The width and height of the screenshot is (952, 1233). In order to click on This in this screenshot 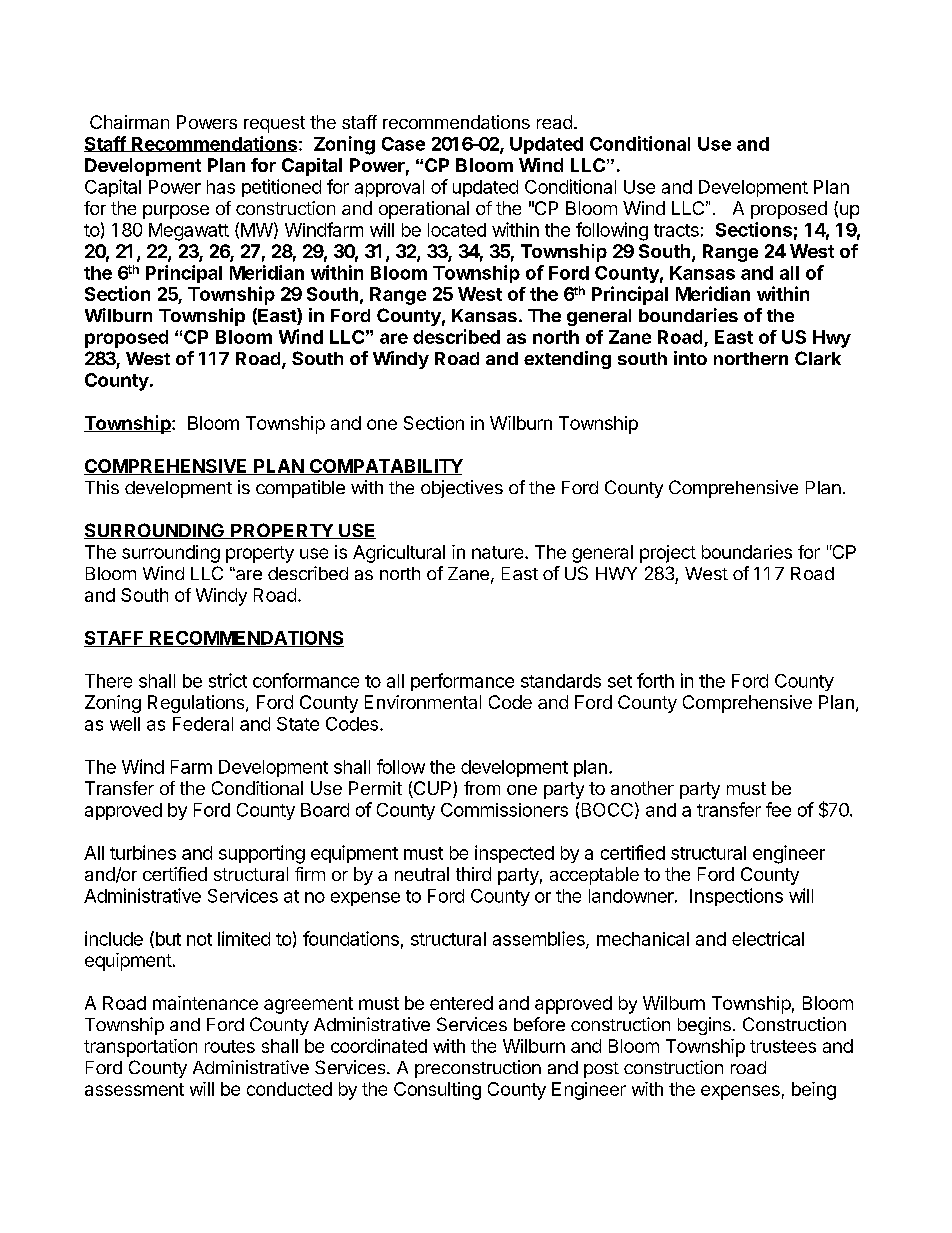, I will do `click(102, 487)`.
